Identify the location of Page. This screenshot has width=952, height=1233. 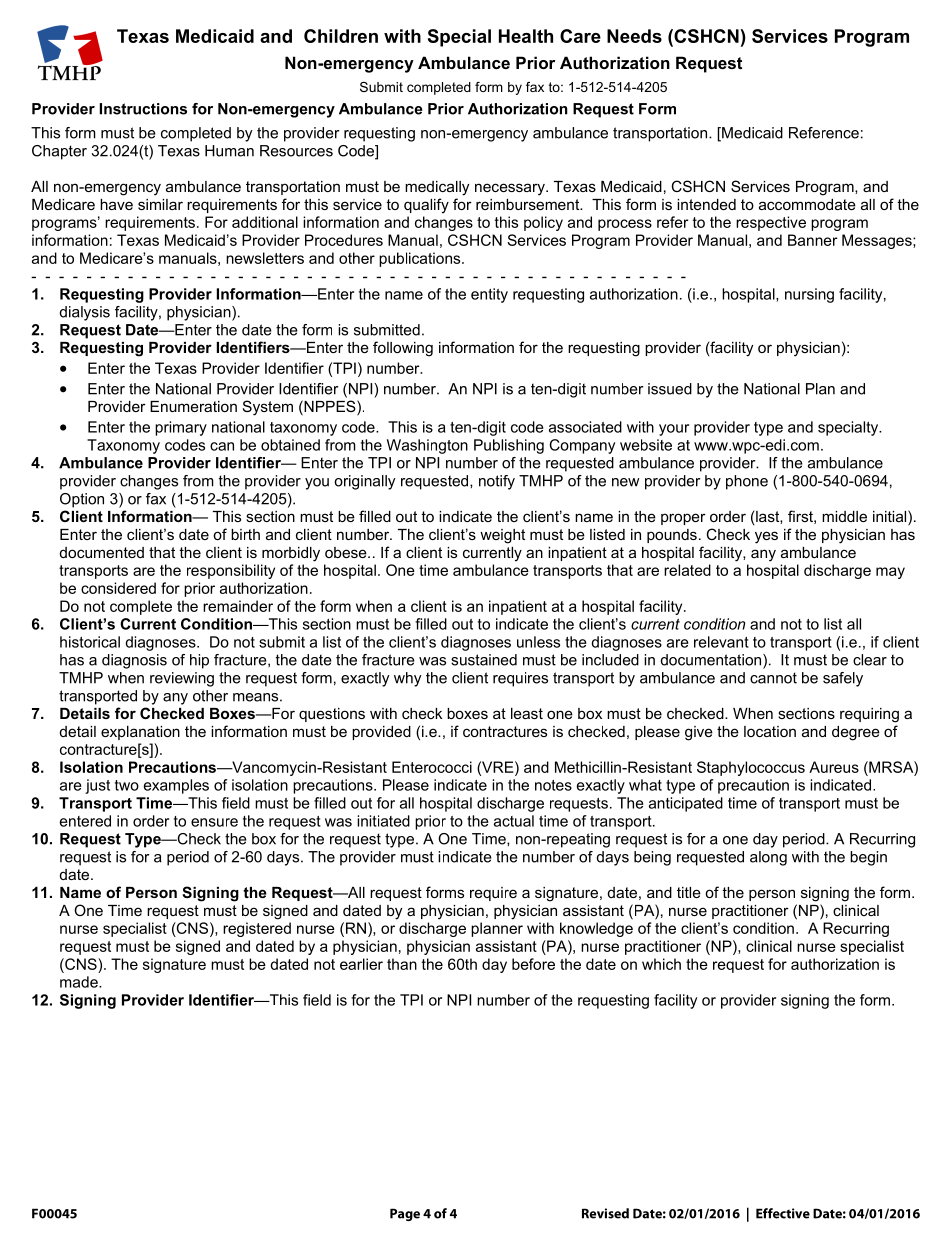
(405, 1214).
